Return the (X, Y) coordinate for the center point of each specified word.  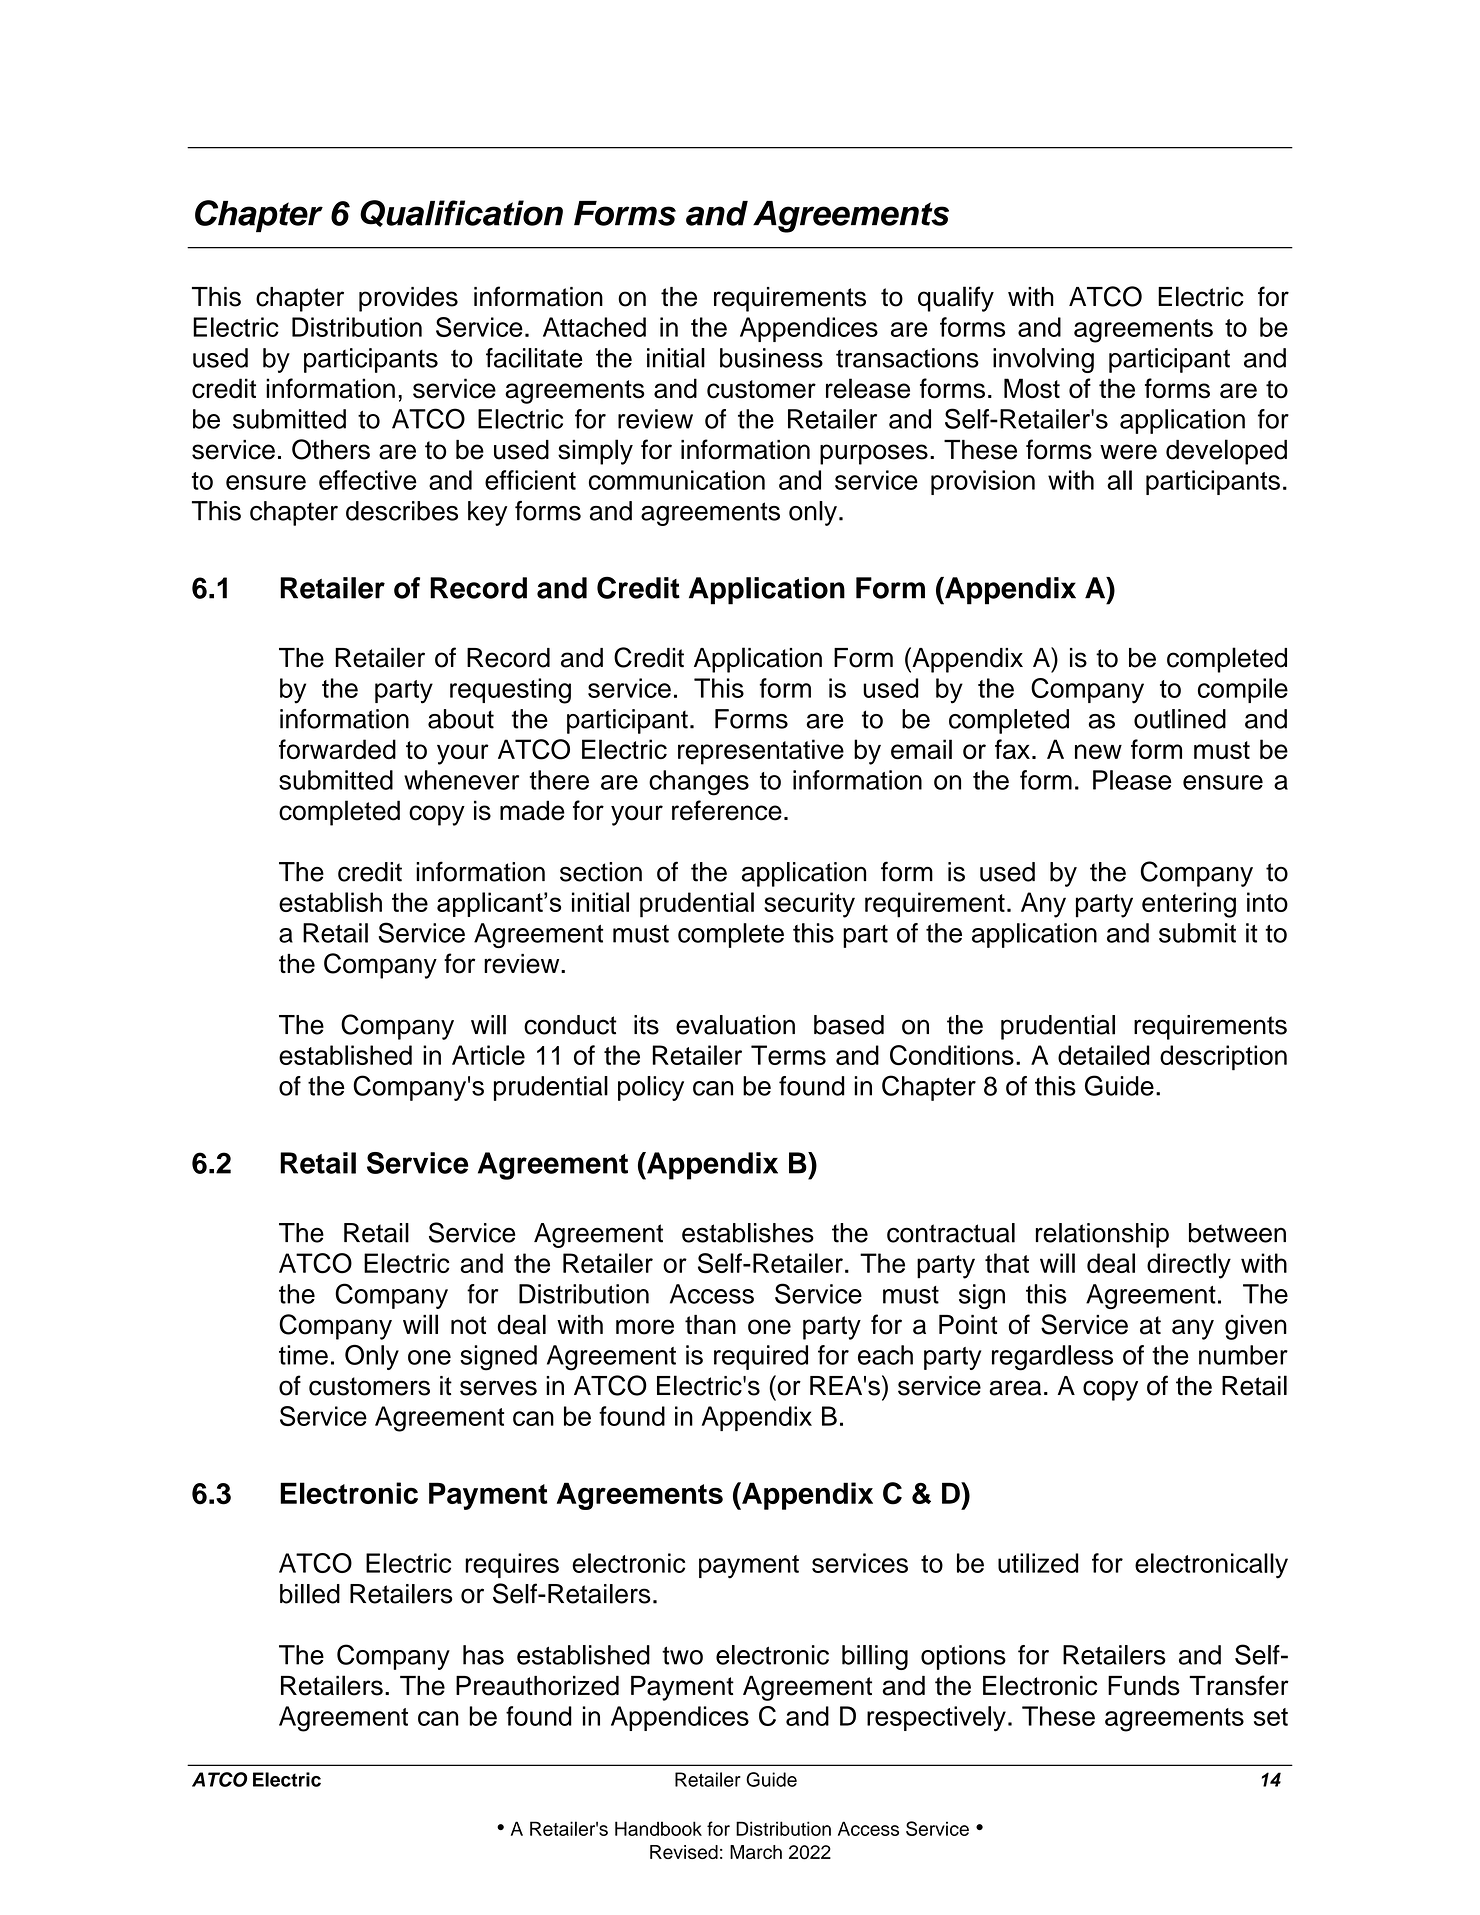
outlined (1180, 719)
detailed (1104, 1055)
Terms (788, 1055)
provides (408, 299)
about (461, 719)
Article (488, 1055)
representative (761, 752)
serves (498, 1388)
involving (1043, 360)
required (761, 1357)
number (1243, 1355)
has (483, 1655)
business (771, 358)
